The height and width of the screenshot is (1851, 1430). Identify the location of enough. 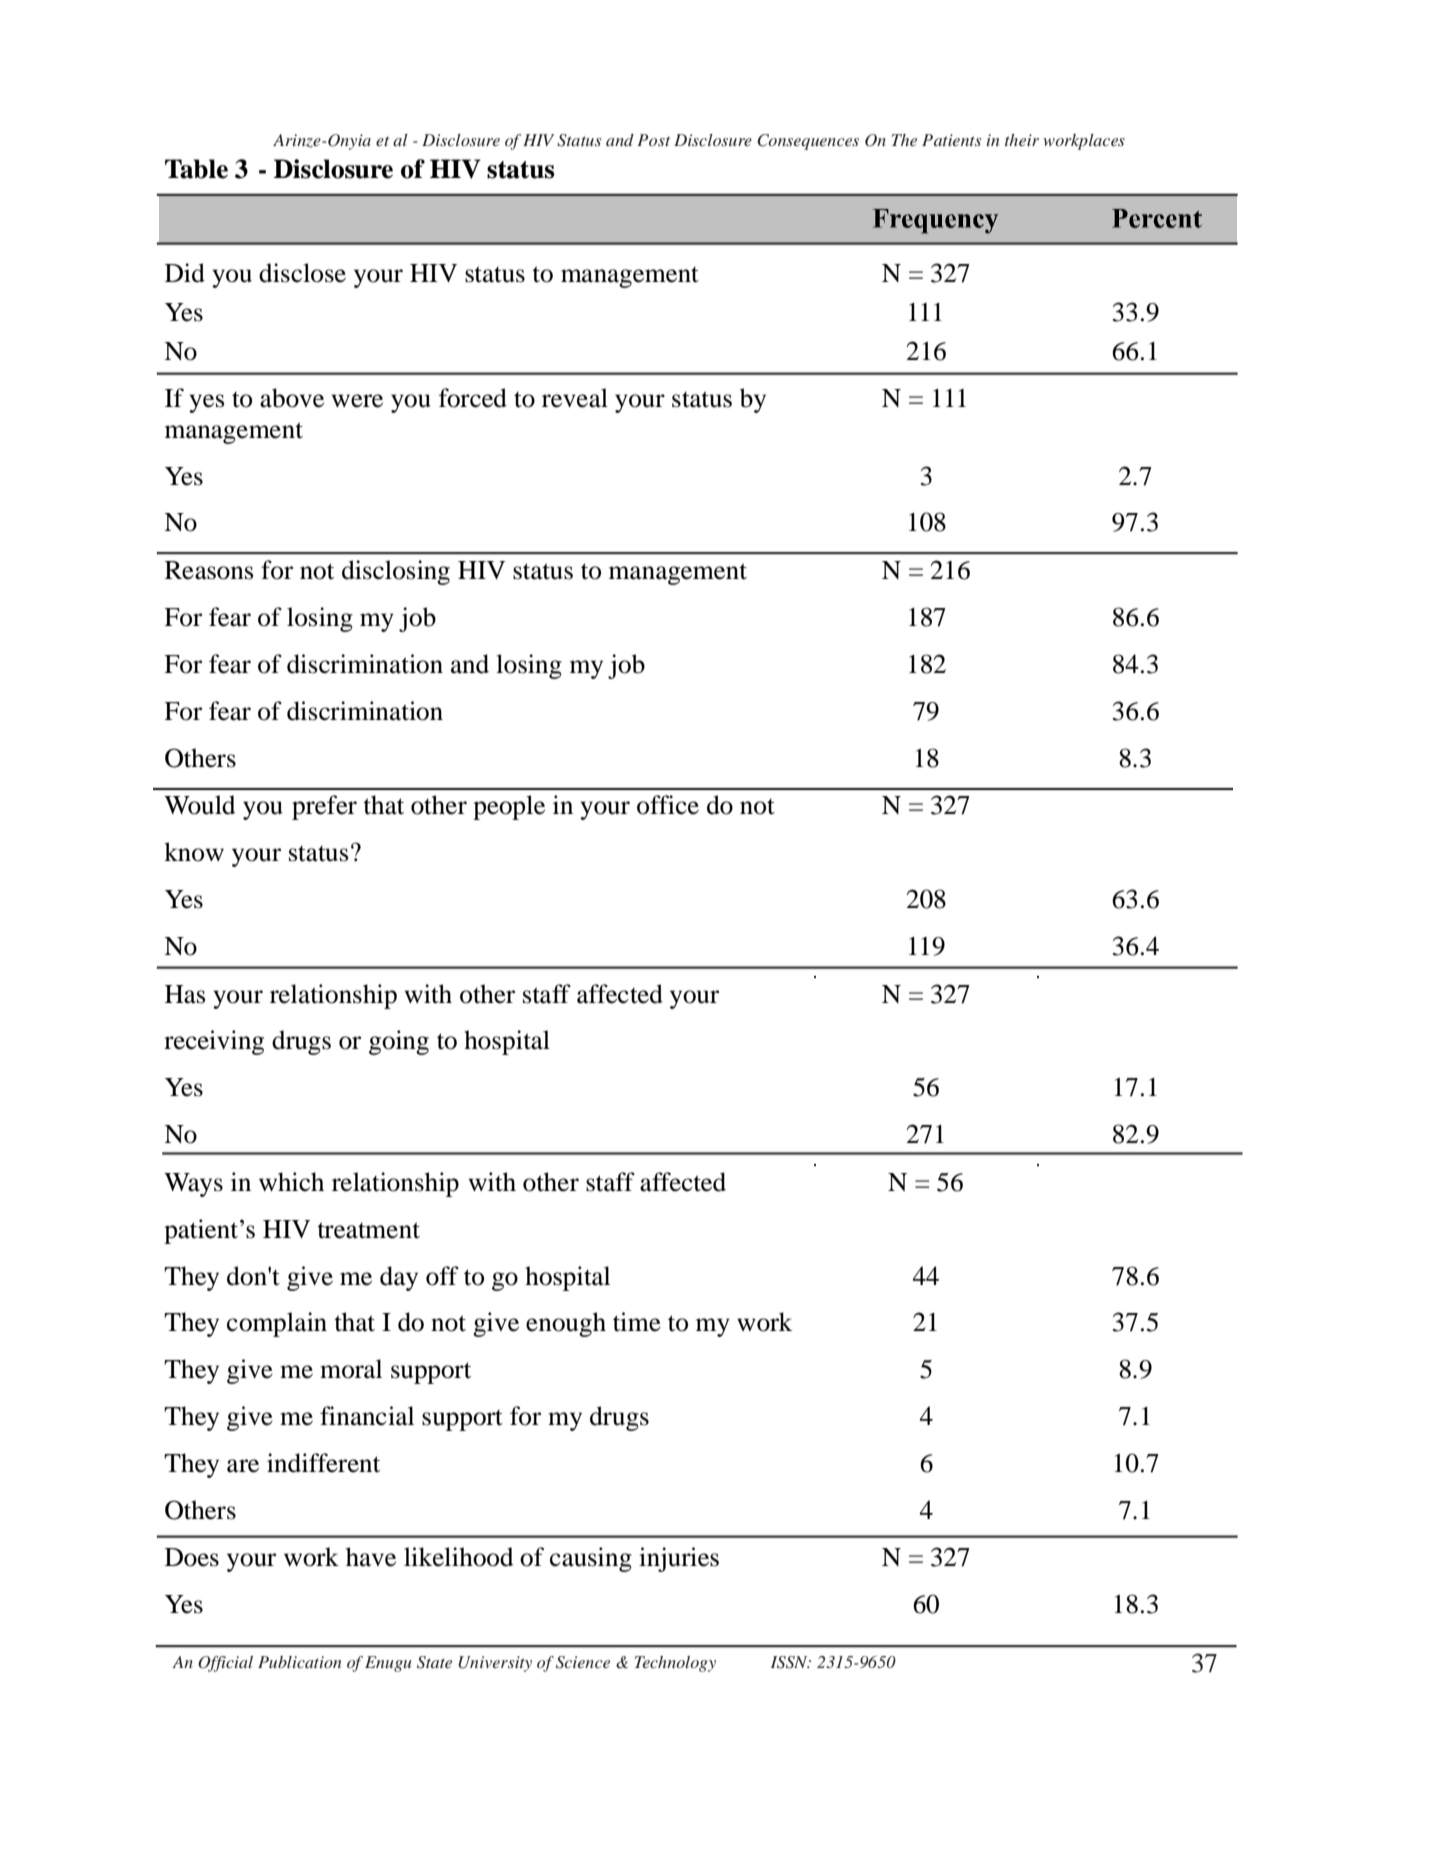
(566, 1324).
